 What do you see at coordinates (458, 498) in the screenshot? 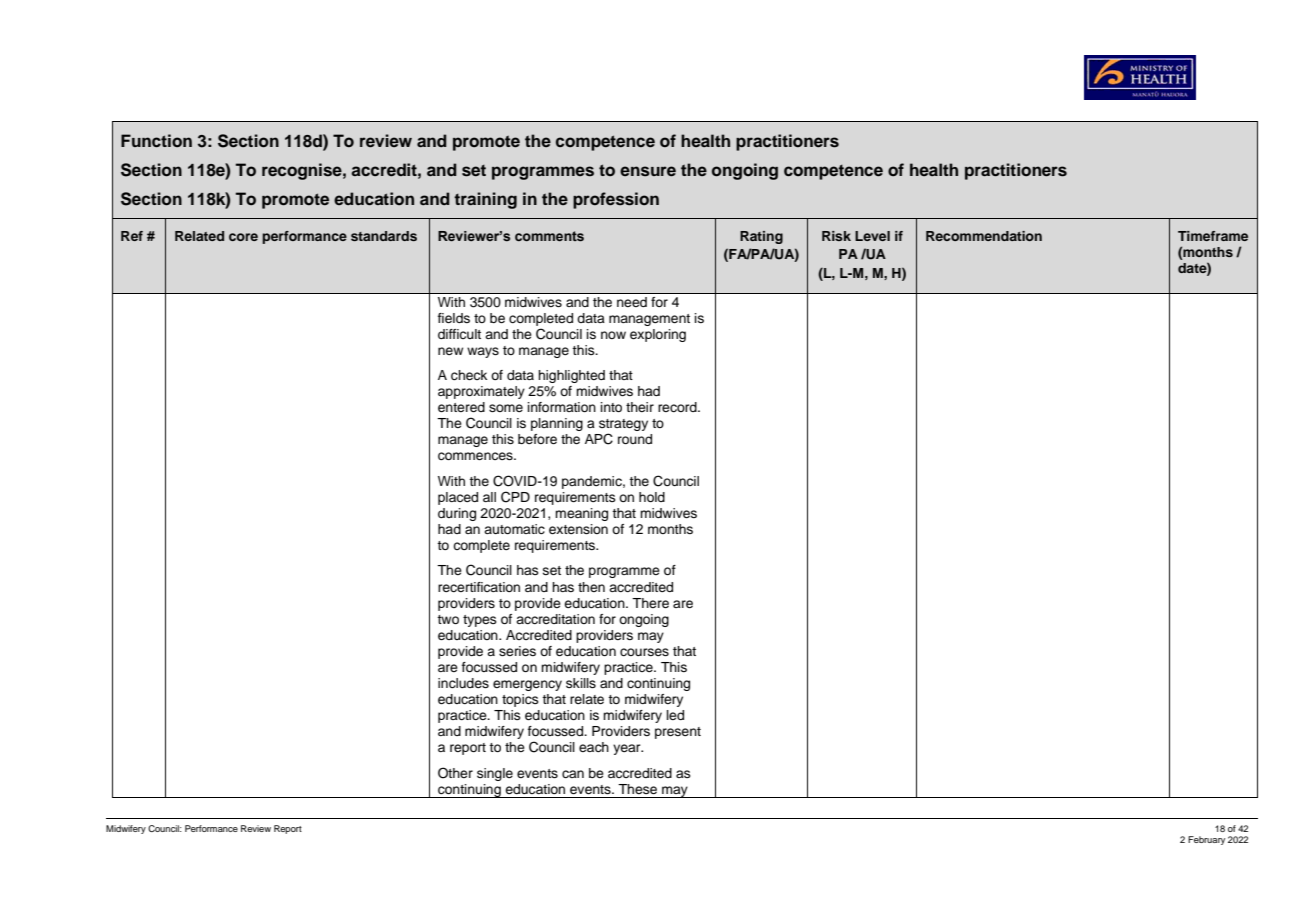
I see `placed` at bounding box center [458, 498].
